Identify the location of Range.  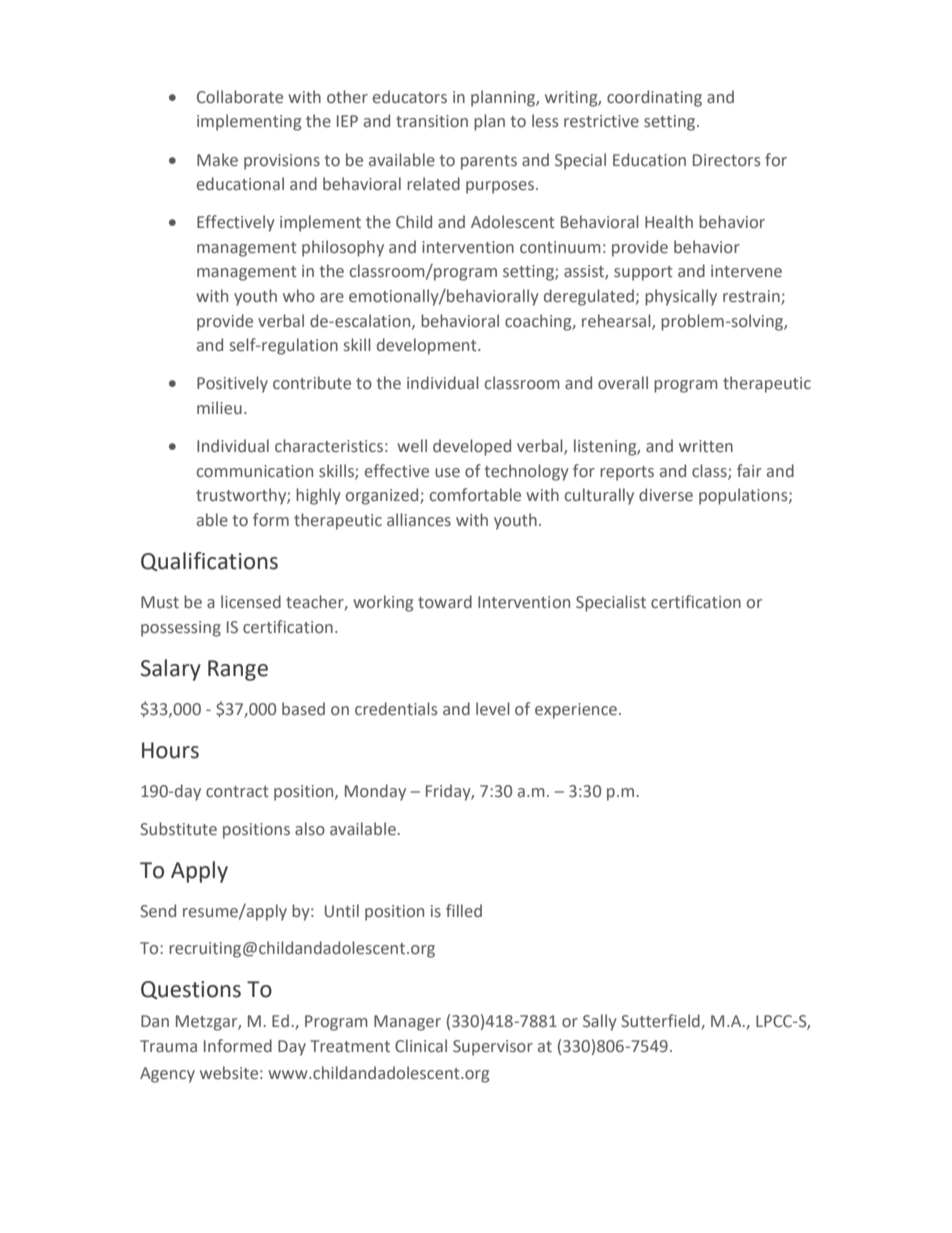
(238, 670).
